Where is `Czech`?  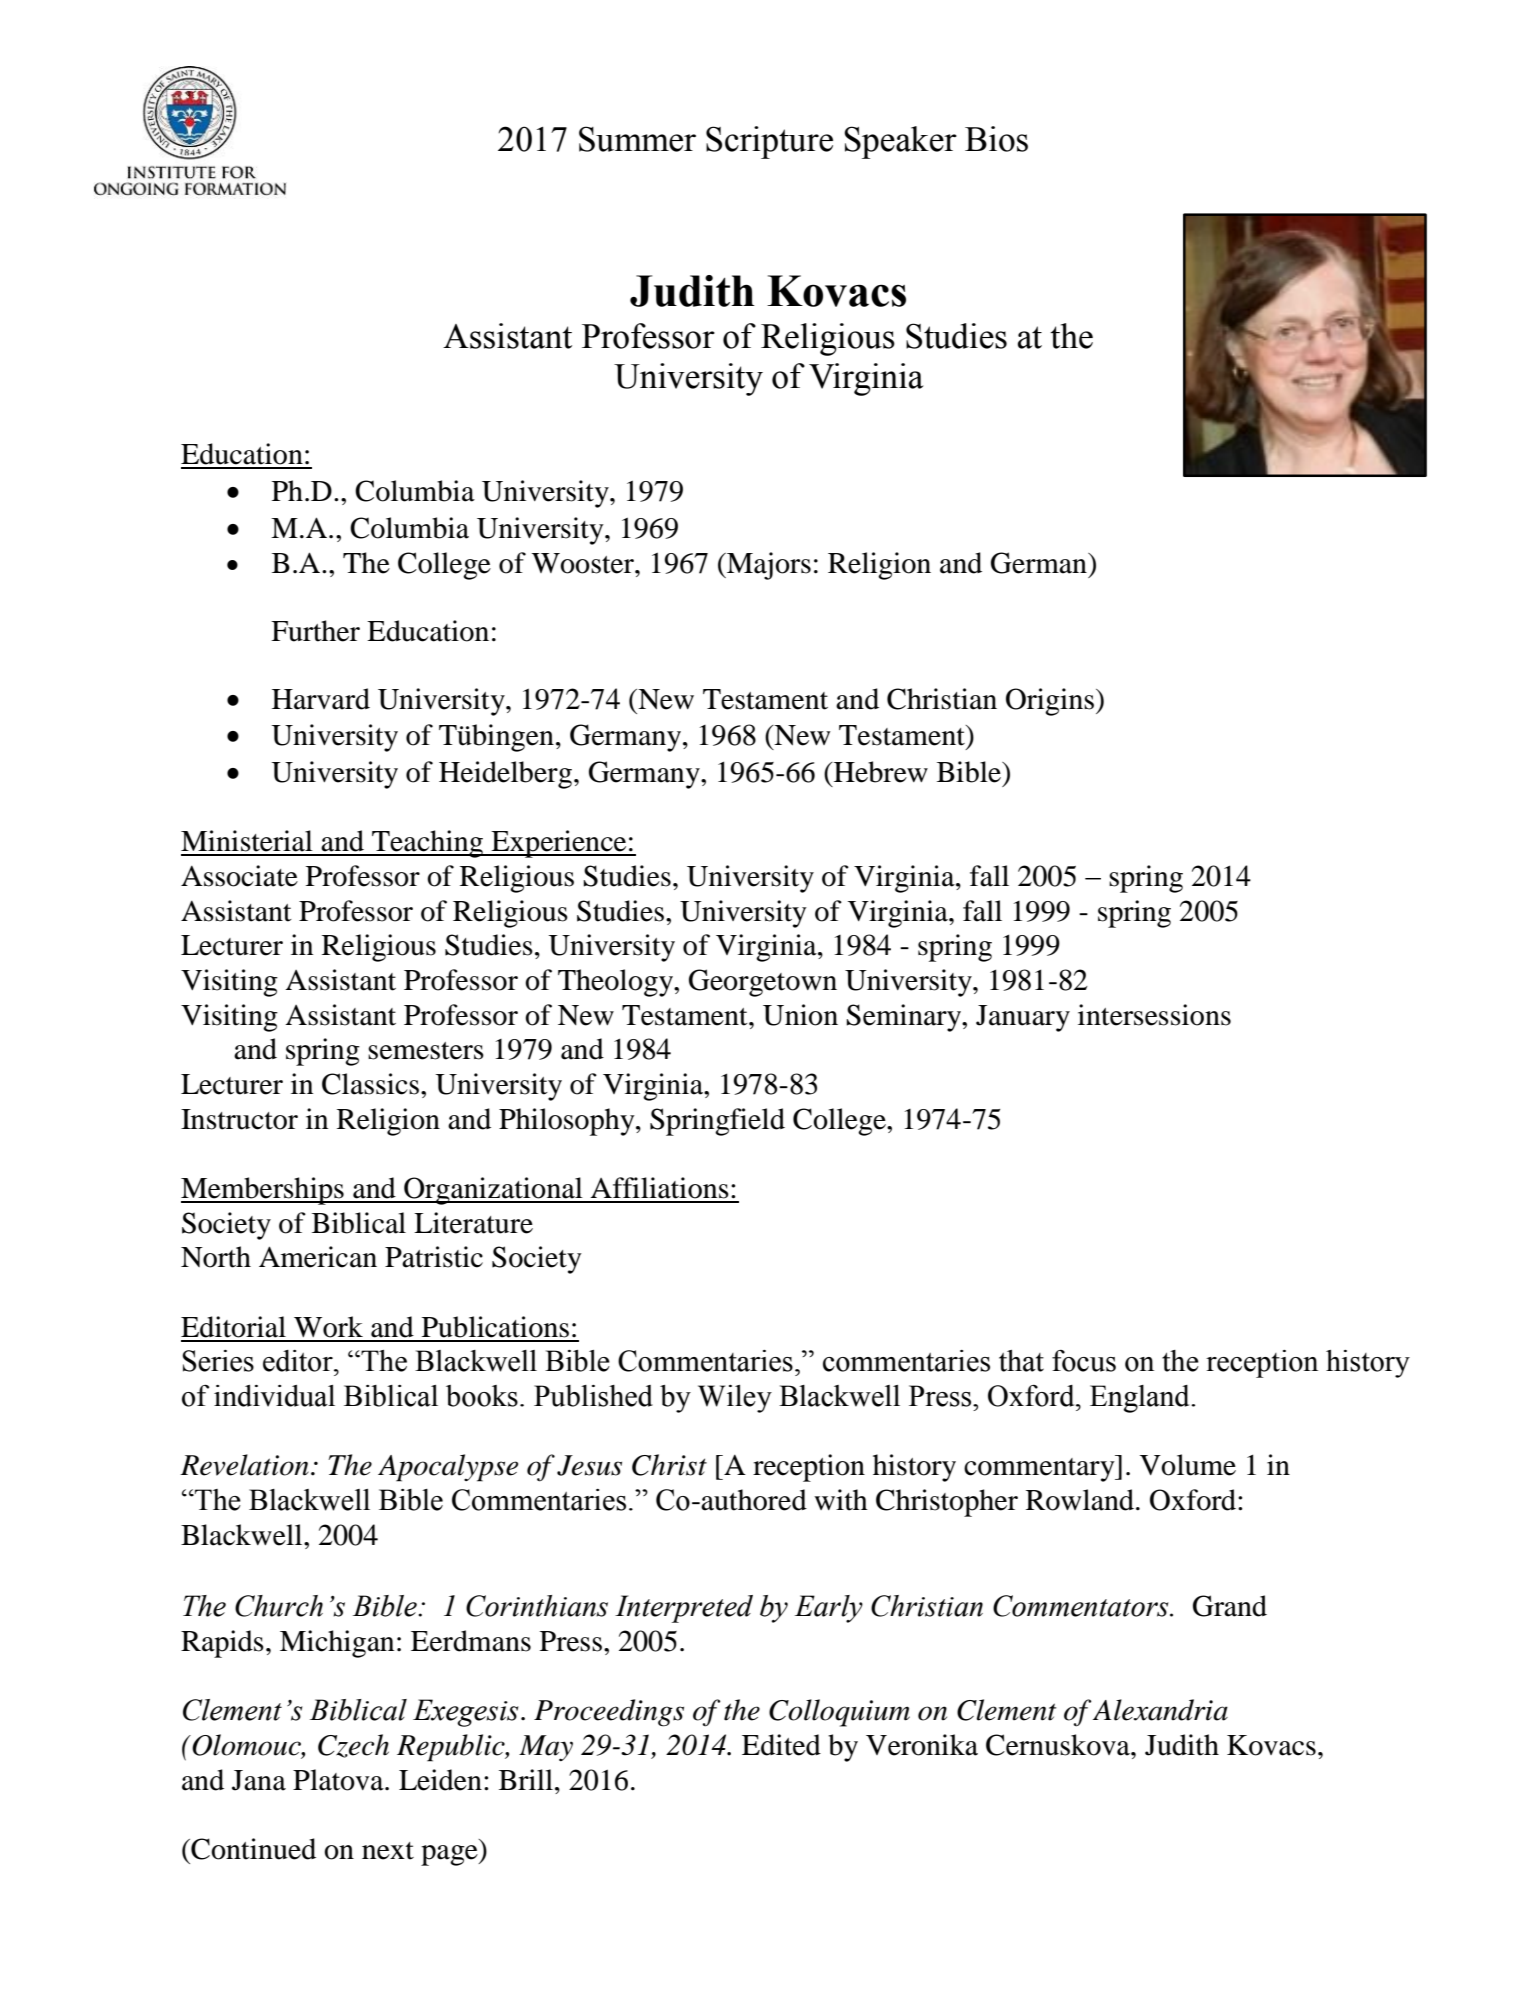 Czech is located at coordinates (353, 1746).
